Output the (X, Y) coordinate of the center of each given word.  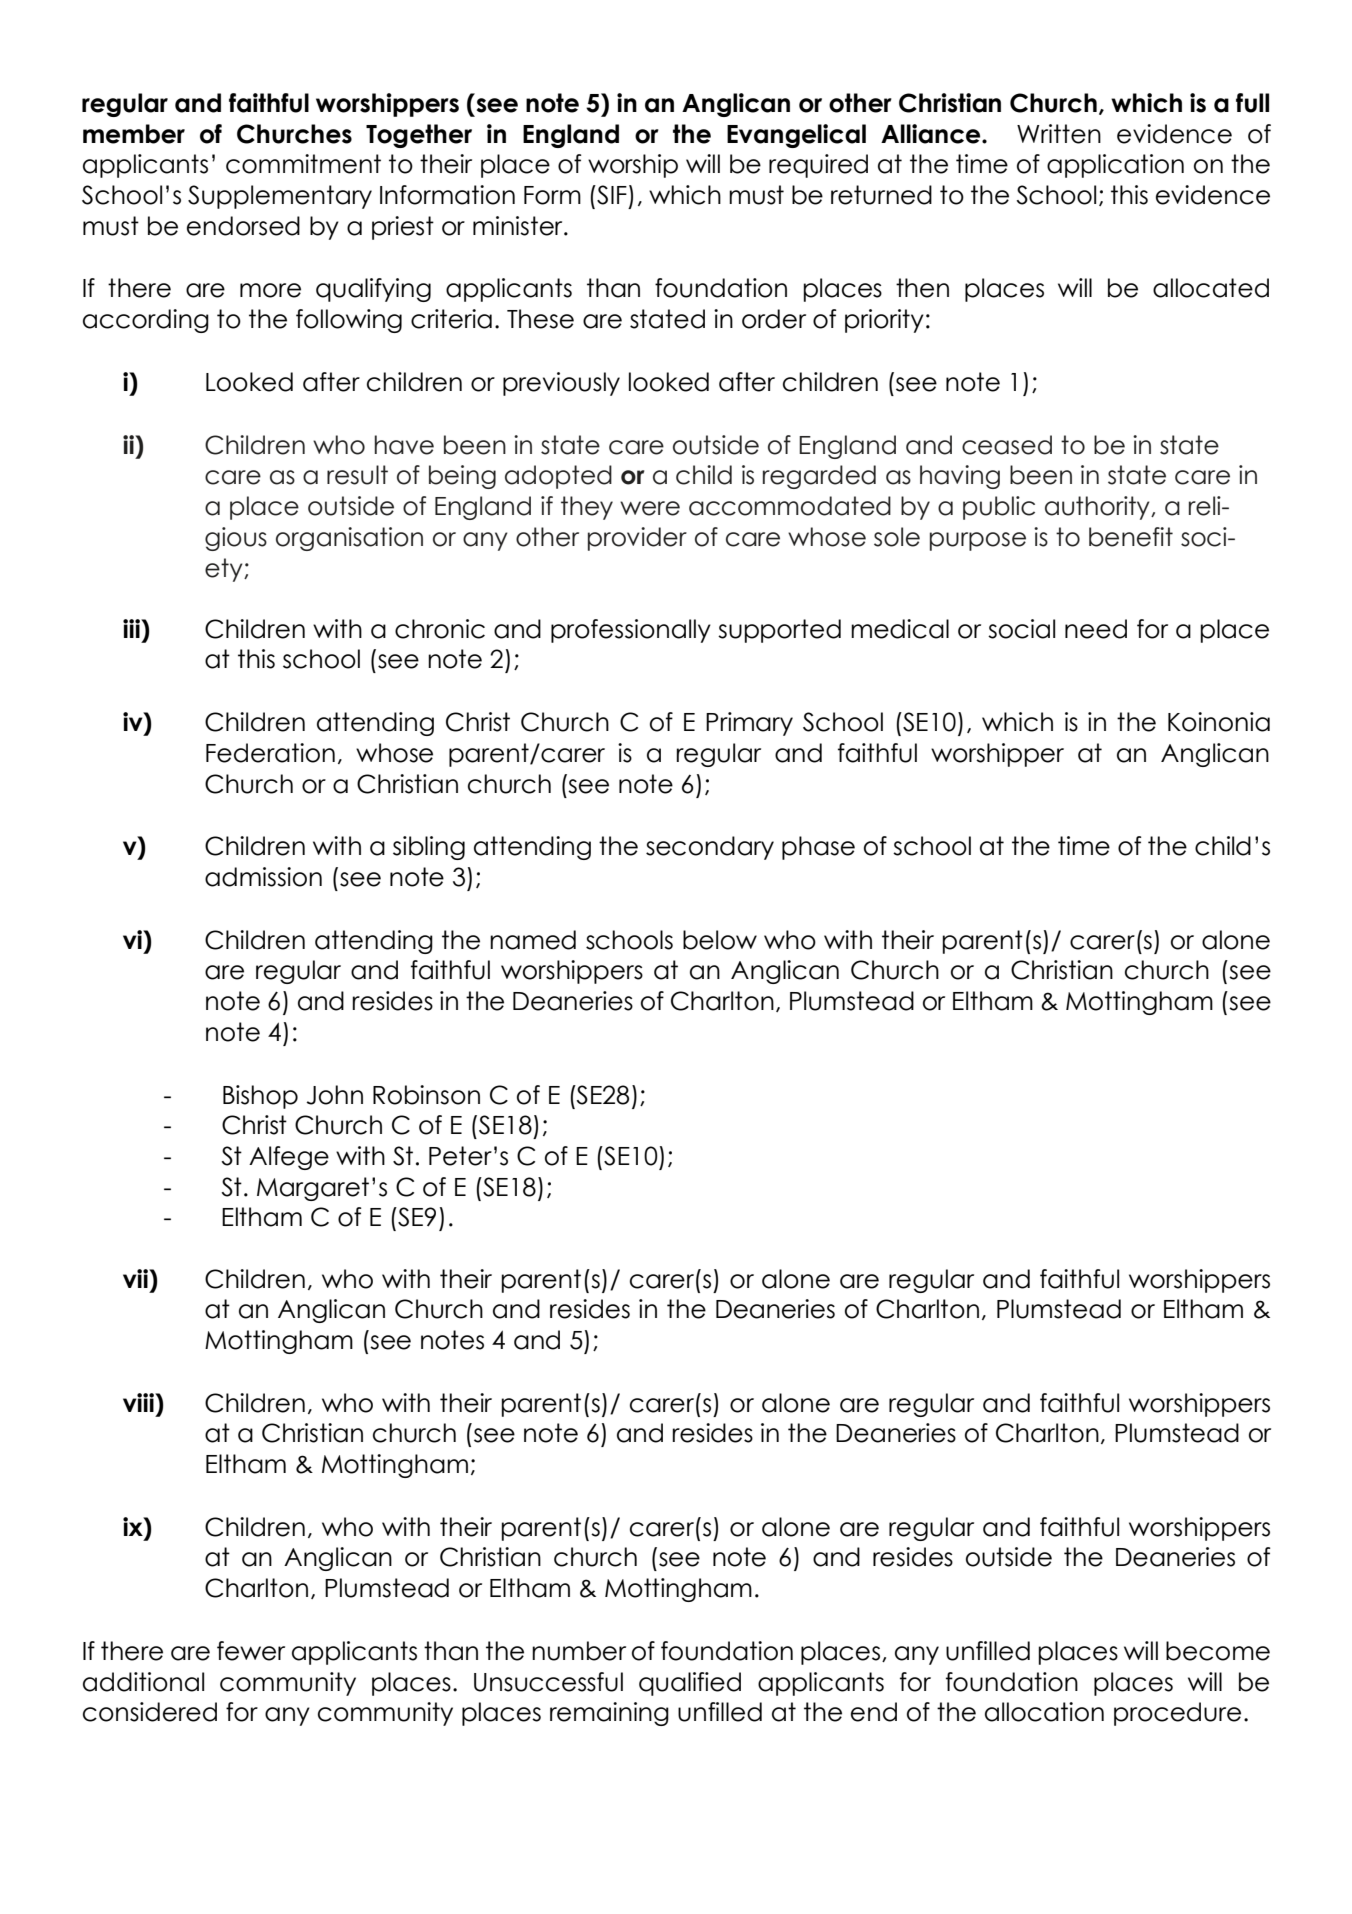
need (1096, 629)
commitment (303, 164)
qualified (690, 1684)
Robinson (426, 1095)
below (720, 940)
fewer (251, 1651)
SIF (611, 195)
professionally (631, 631)
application (1115, 166)
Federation (270, 753)
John (334, 1095)
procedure (1177, 1714)
